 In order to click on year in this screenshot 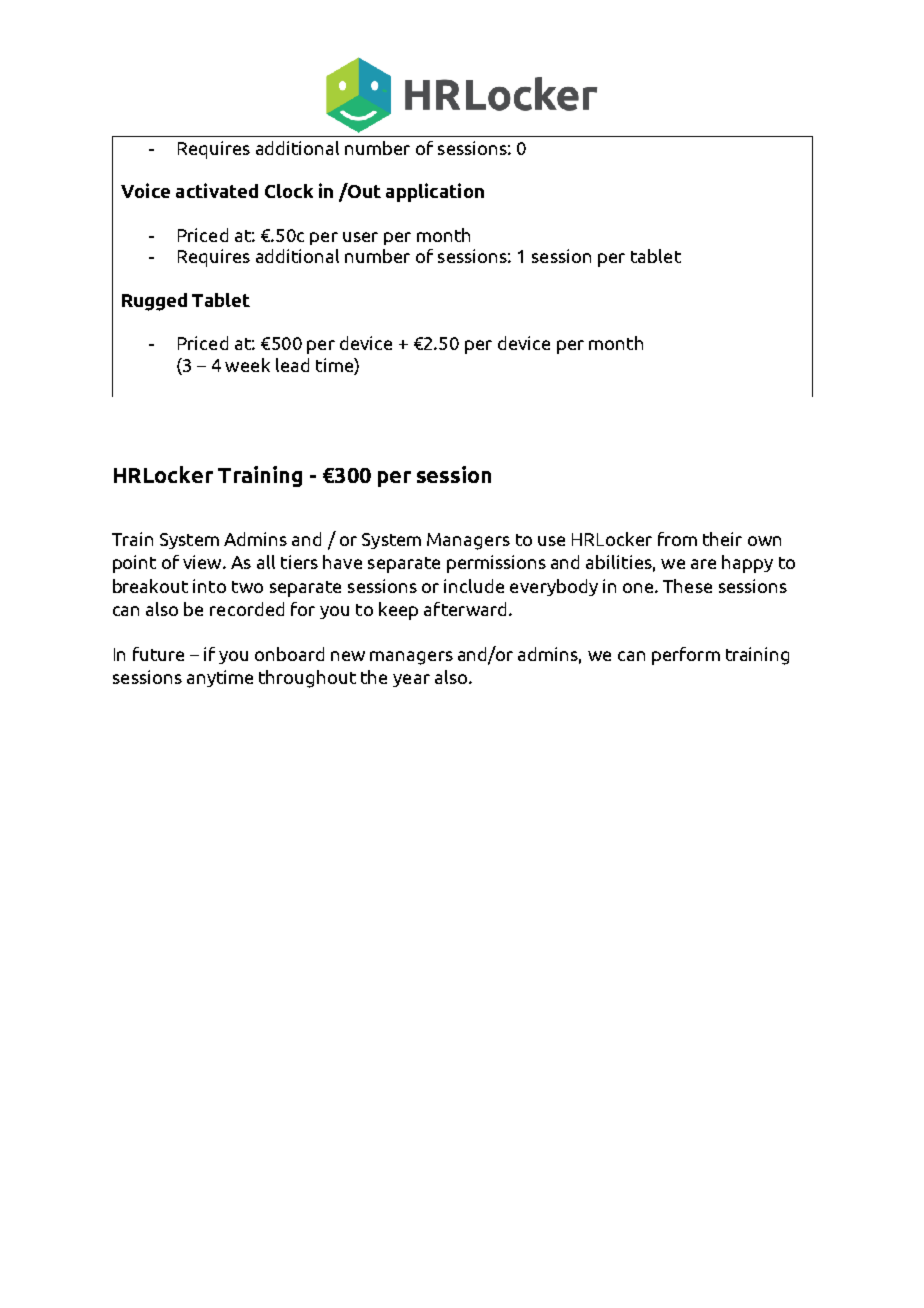, I will do `click(411, 680)`.
